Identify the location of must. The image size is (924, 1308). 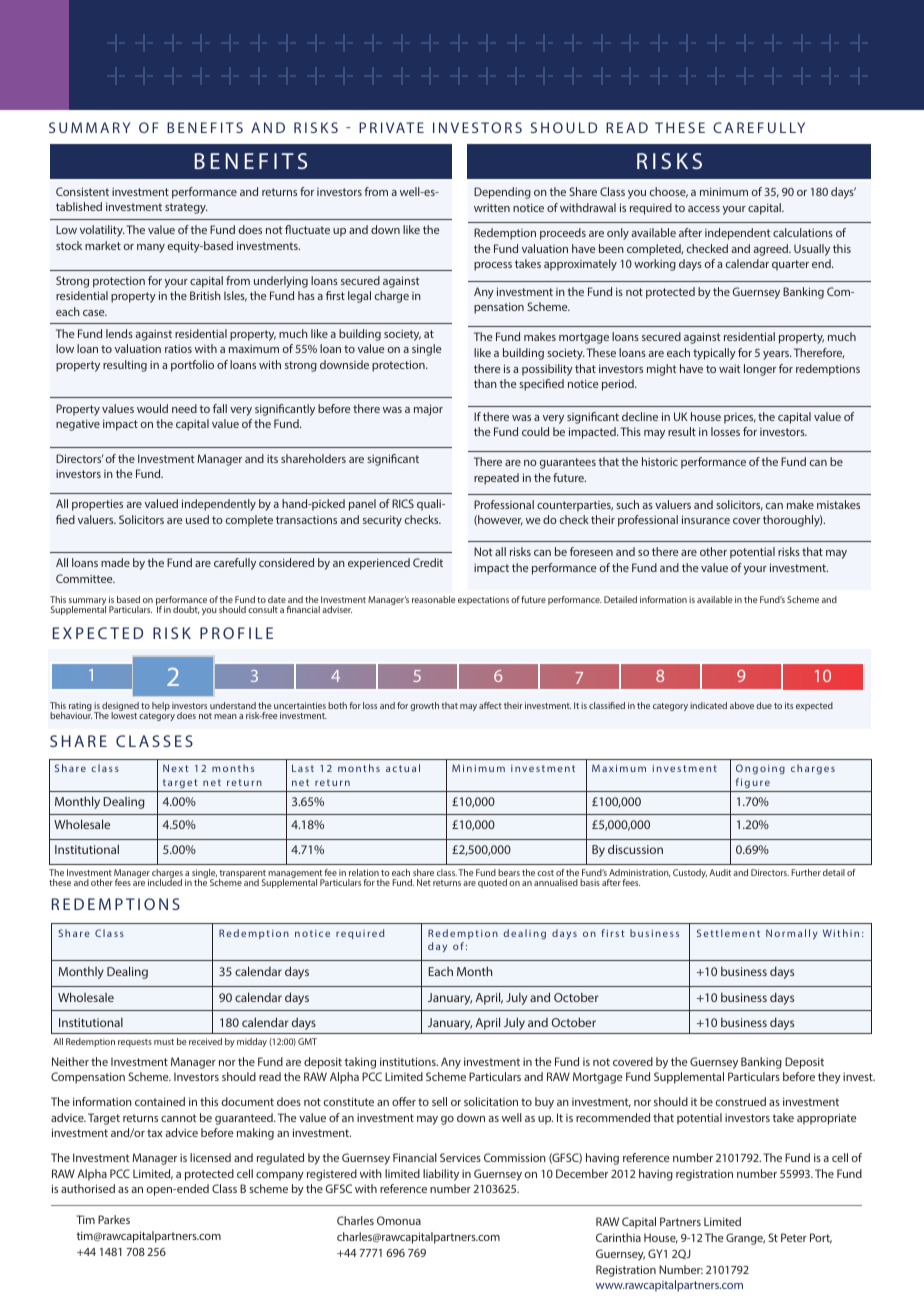
(164, 1042).
